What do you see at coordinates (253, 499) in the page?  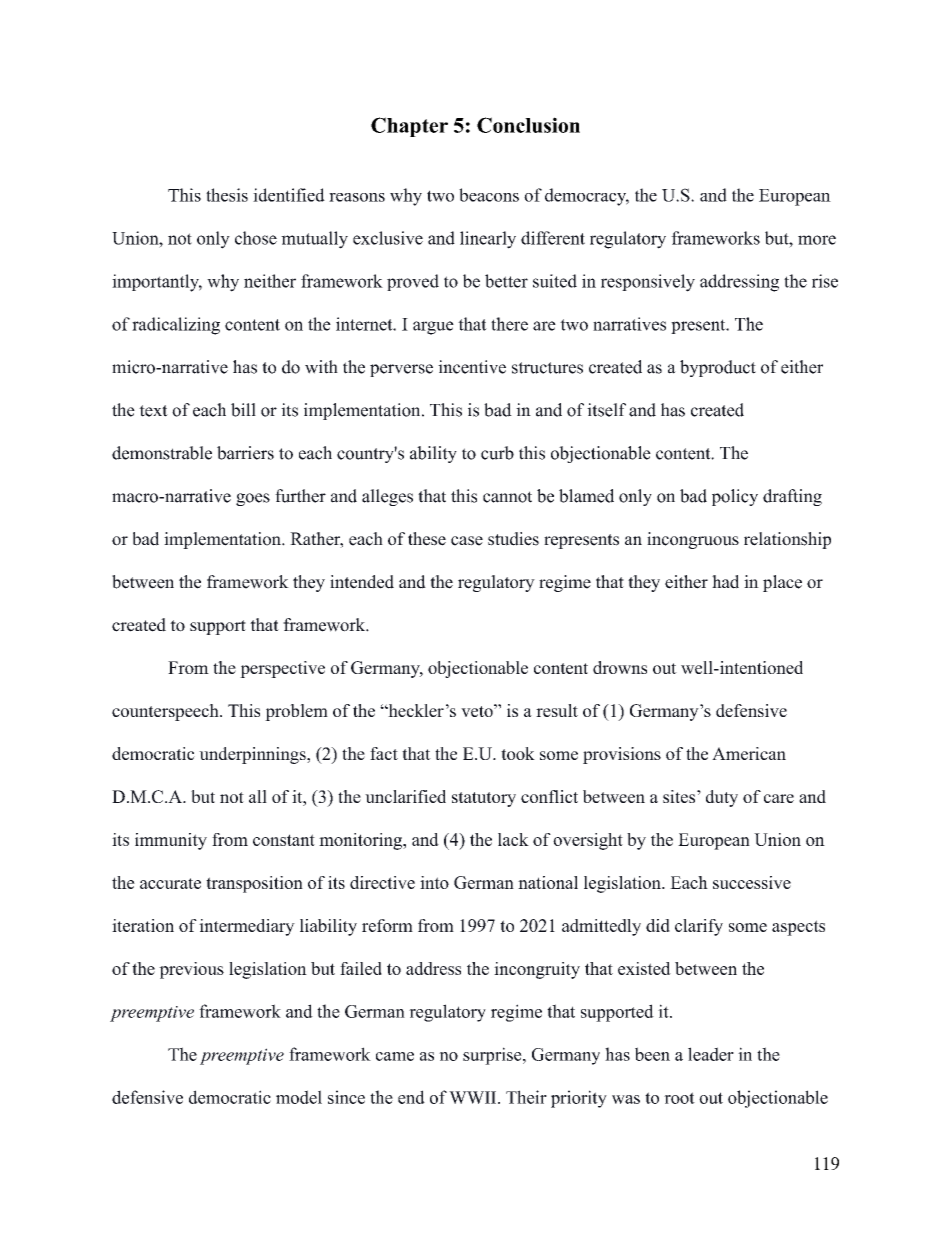 I see `goes` at bounding box center [253, 499].
